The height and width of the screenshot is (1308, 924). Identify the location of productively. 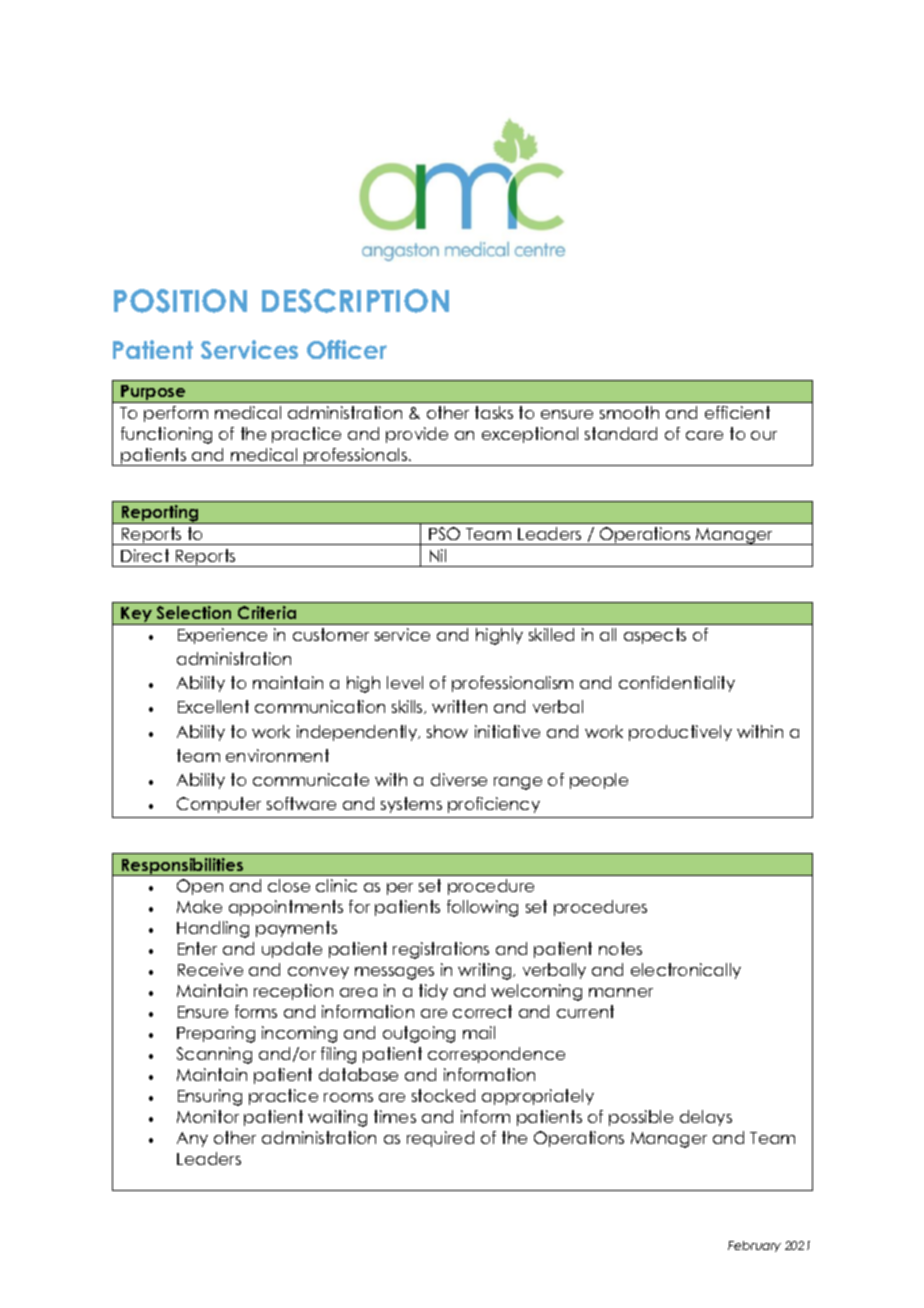
(680, 733).
